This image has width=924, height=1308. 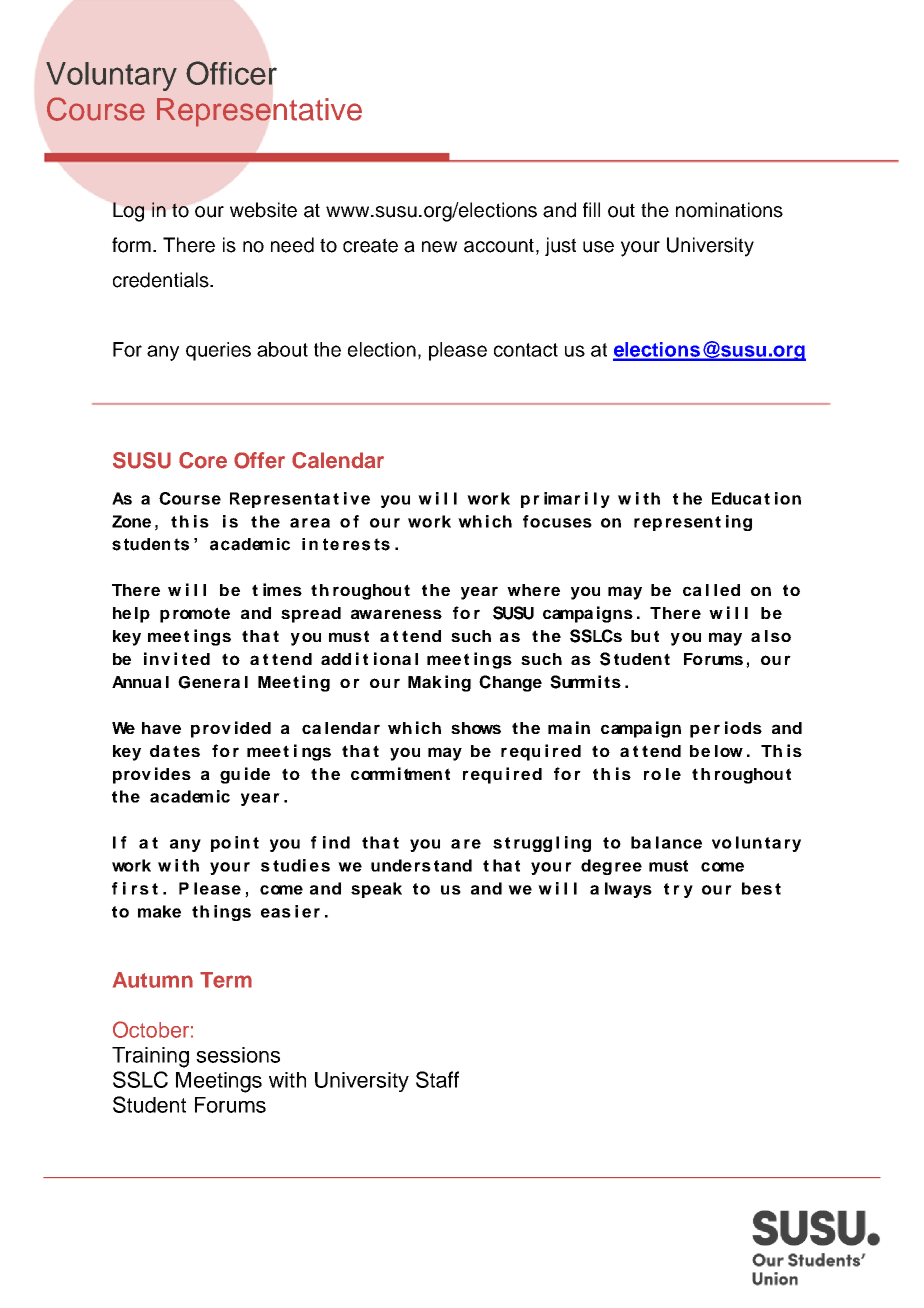 I want to click on focuses, so click(x=557, y=521).
